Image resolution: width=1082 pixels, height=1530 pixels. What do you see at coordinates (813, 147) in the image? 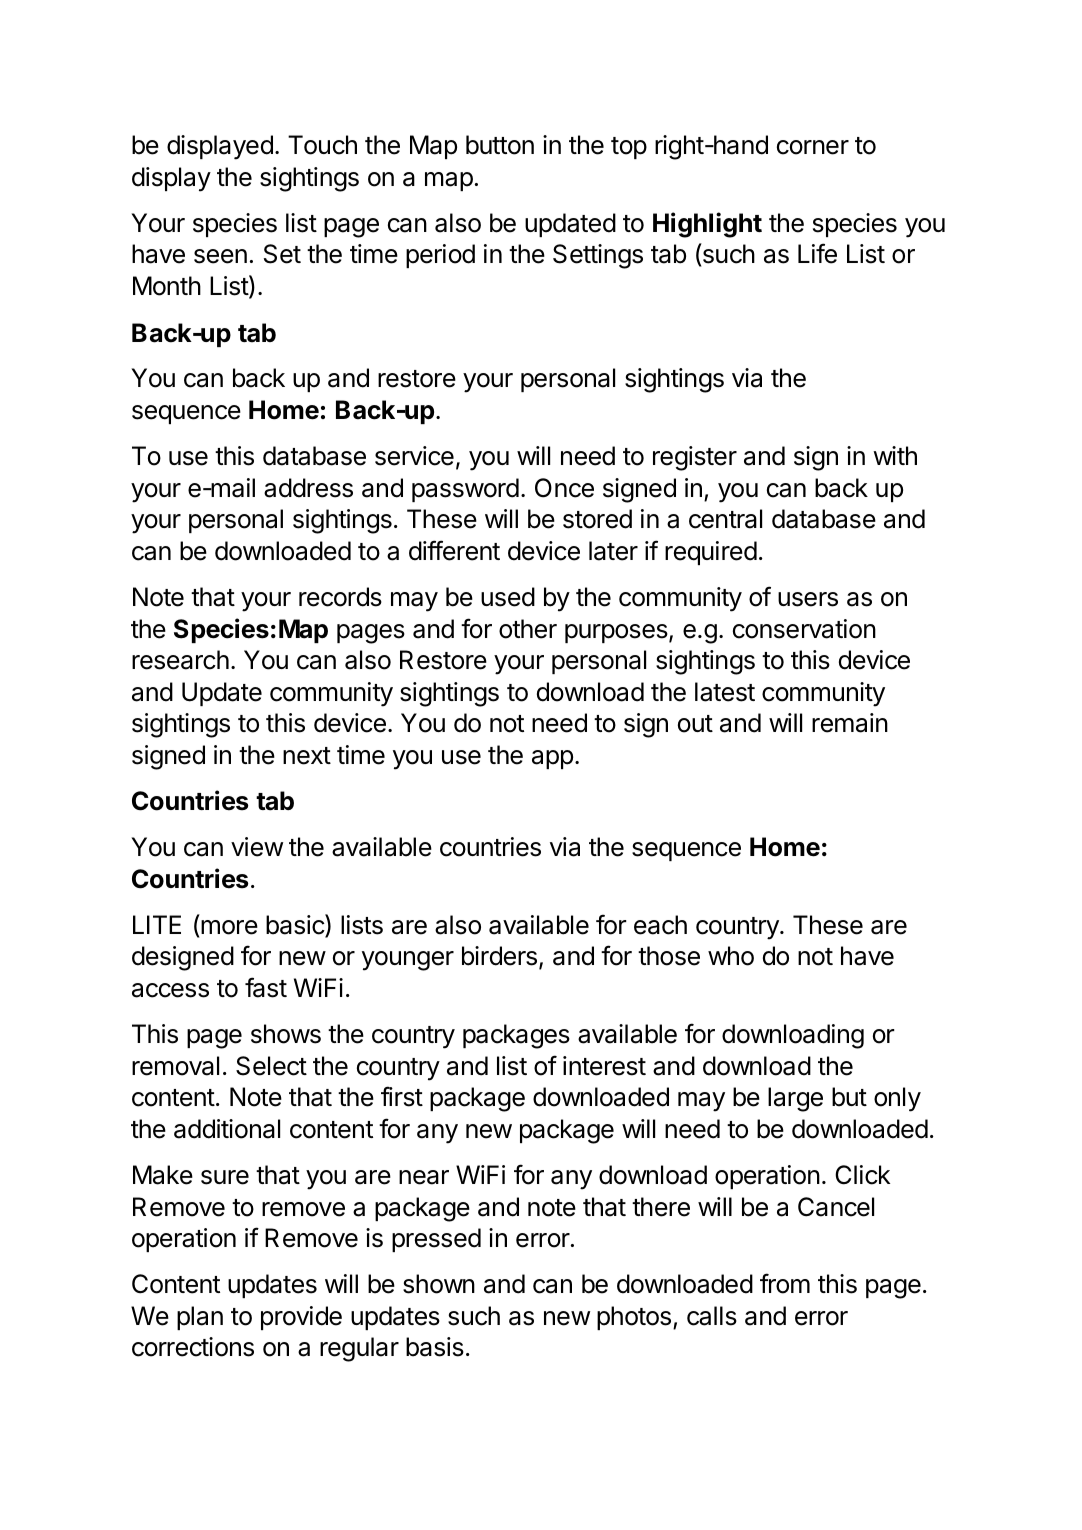
I see `corner` at bounding box center [813, 147].
